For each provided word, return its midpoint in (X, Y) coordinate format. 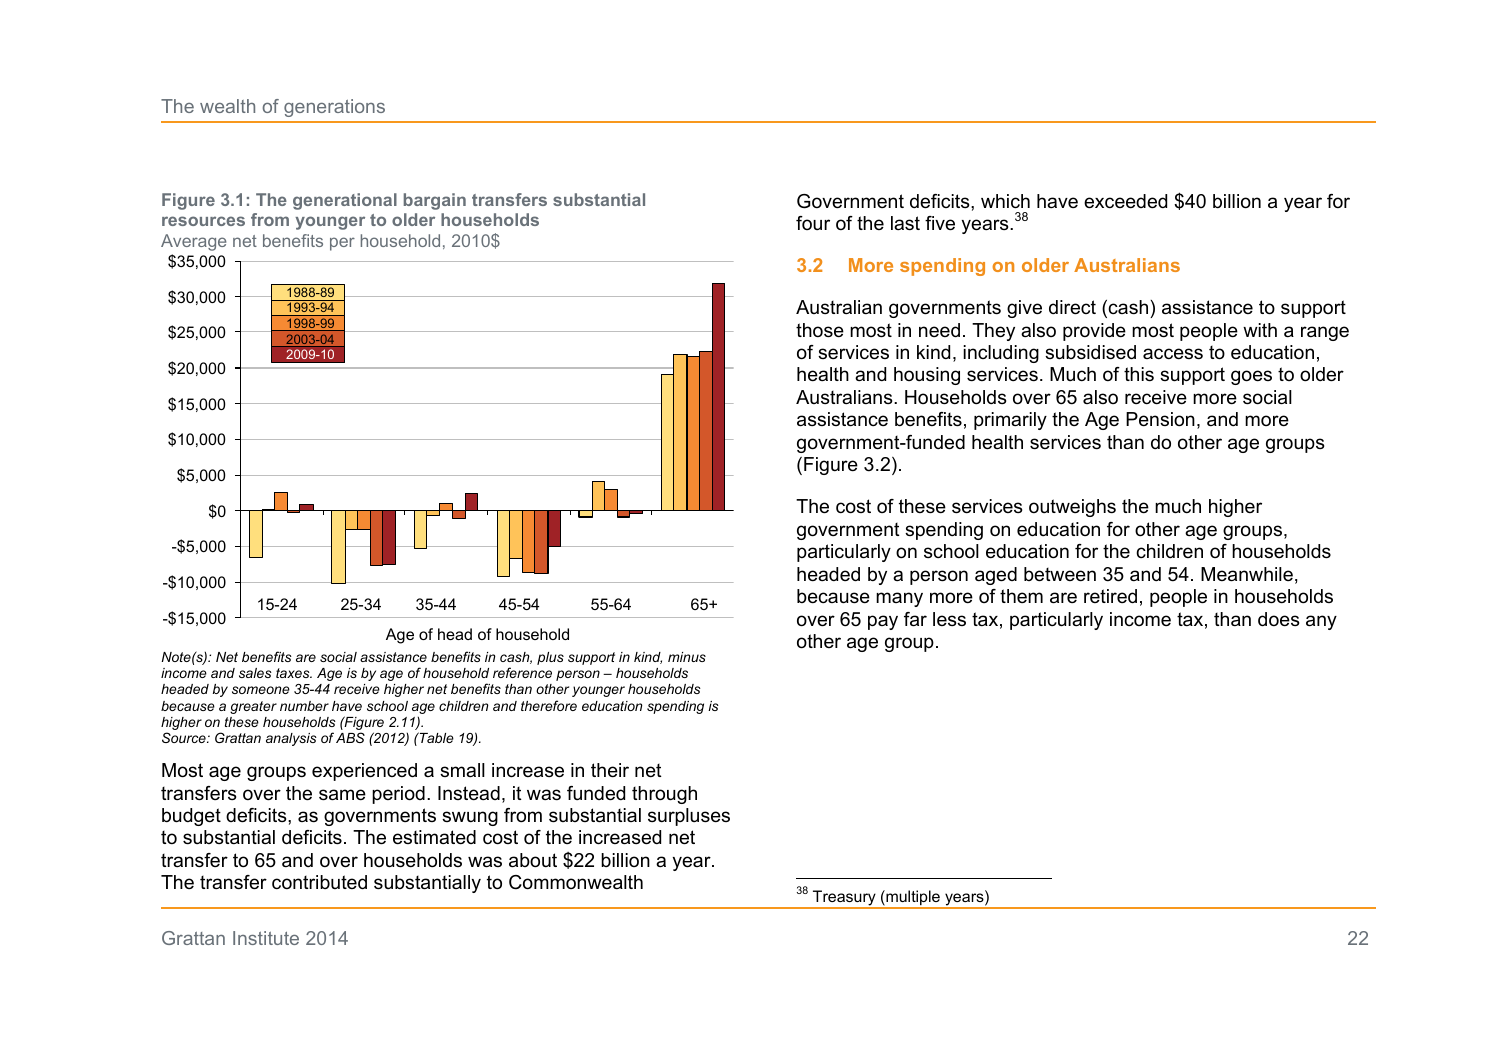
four (813, 223)
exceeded (1125, 201)
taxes (294, 673)
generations (334, 108)
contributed (319, 882)
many (899, 599)
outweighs (1072, 508)
